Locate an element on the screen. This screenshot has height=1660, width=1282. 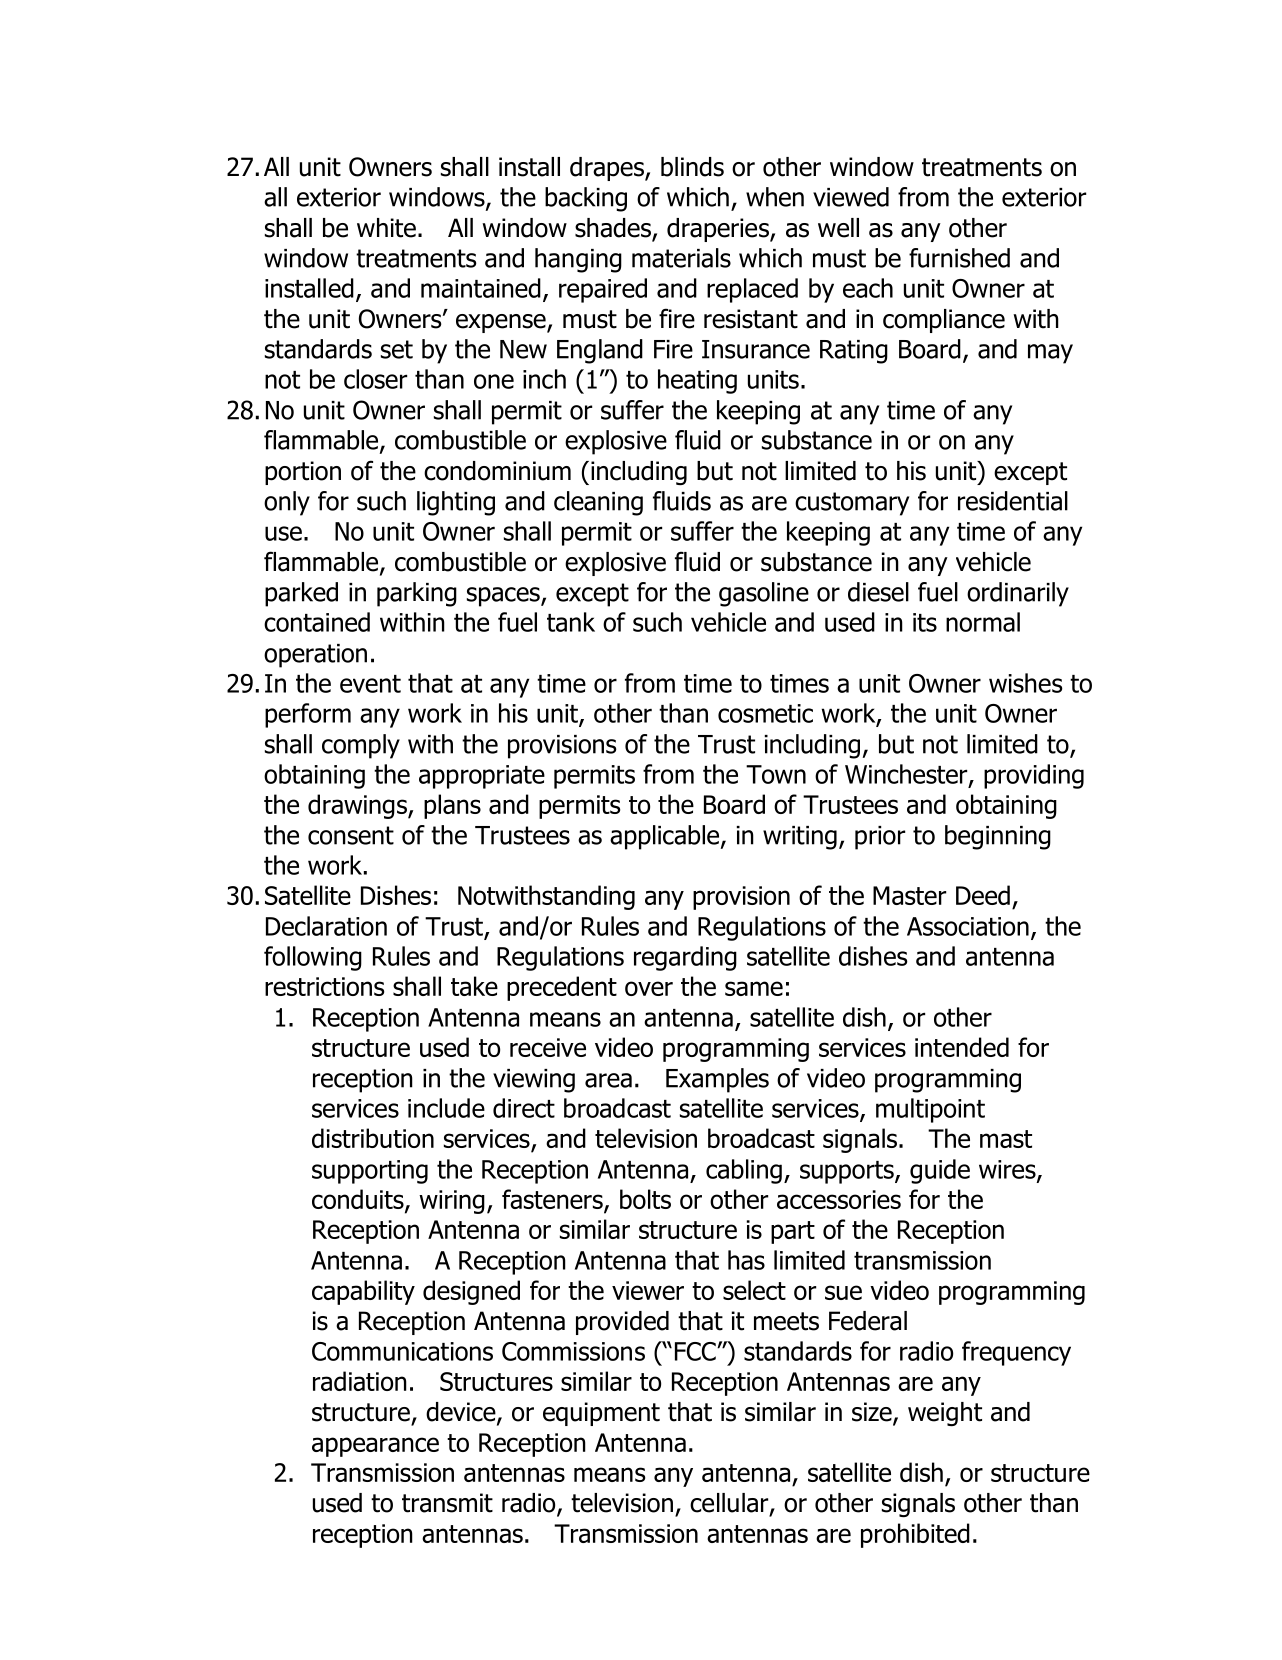
bolts is located at coordinates (645, 1199).
